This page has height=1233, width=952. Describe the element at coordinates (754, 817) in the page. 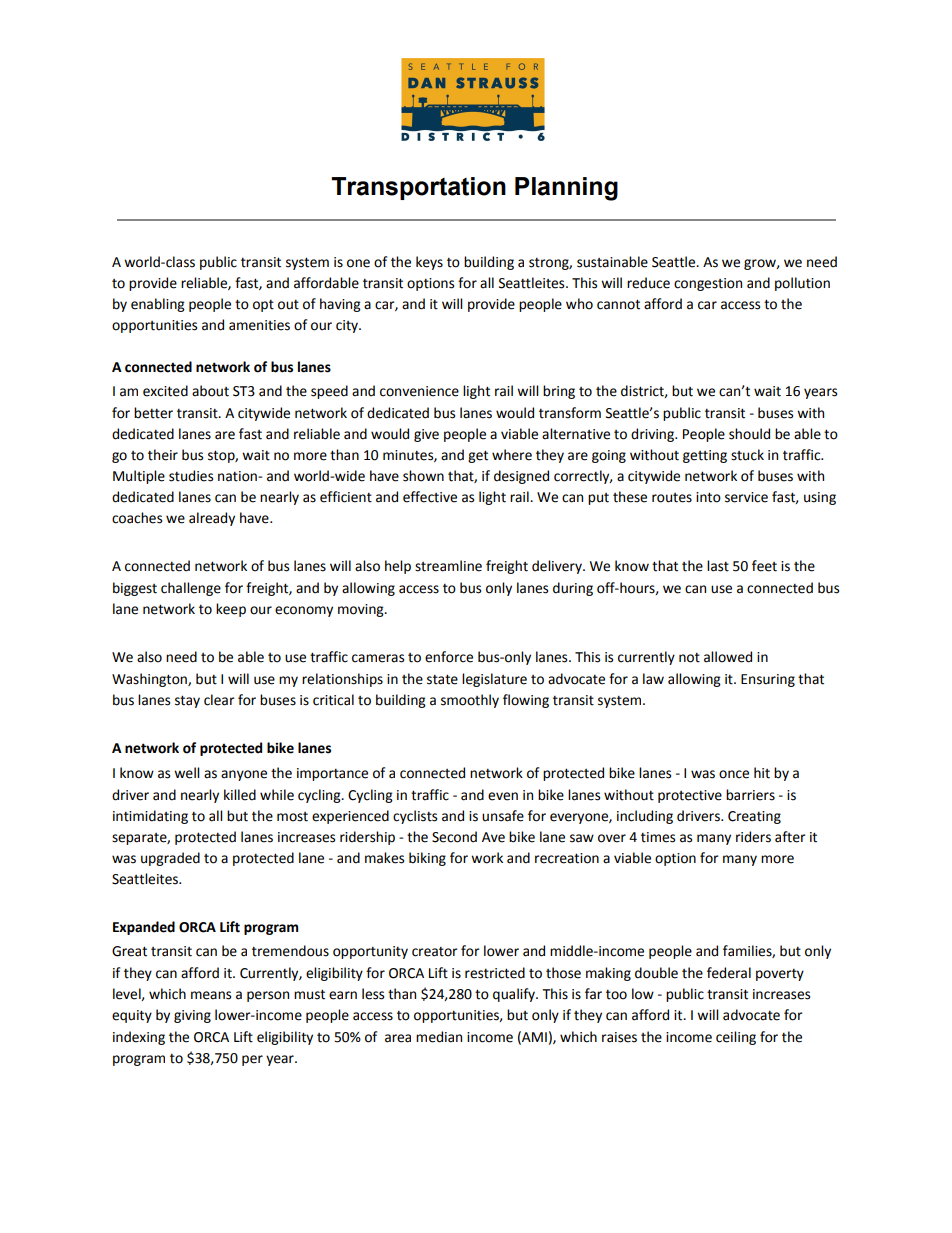

I see `Creating` at that location.
